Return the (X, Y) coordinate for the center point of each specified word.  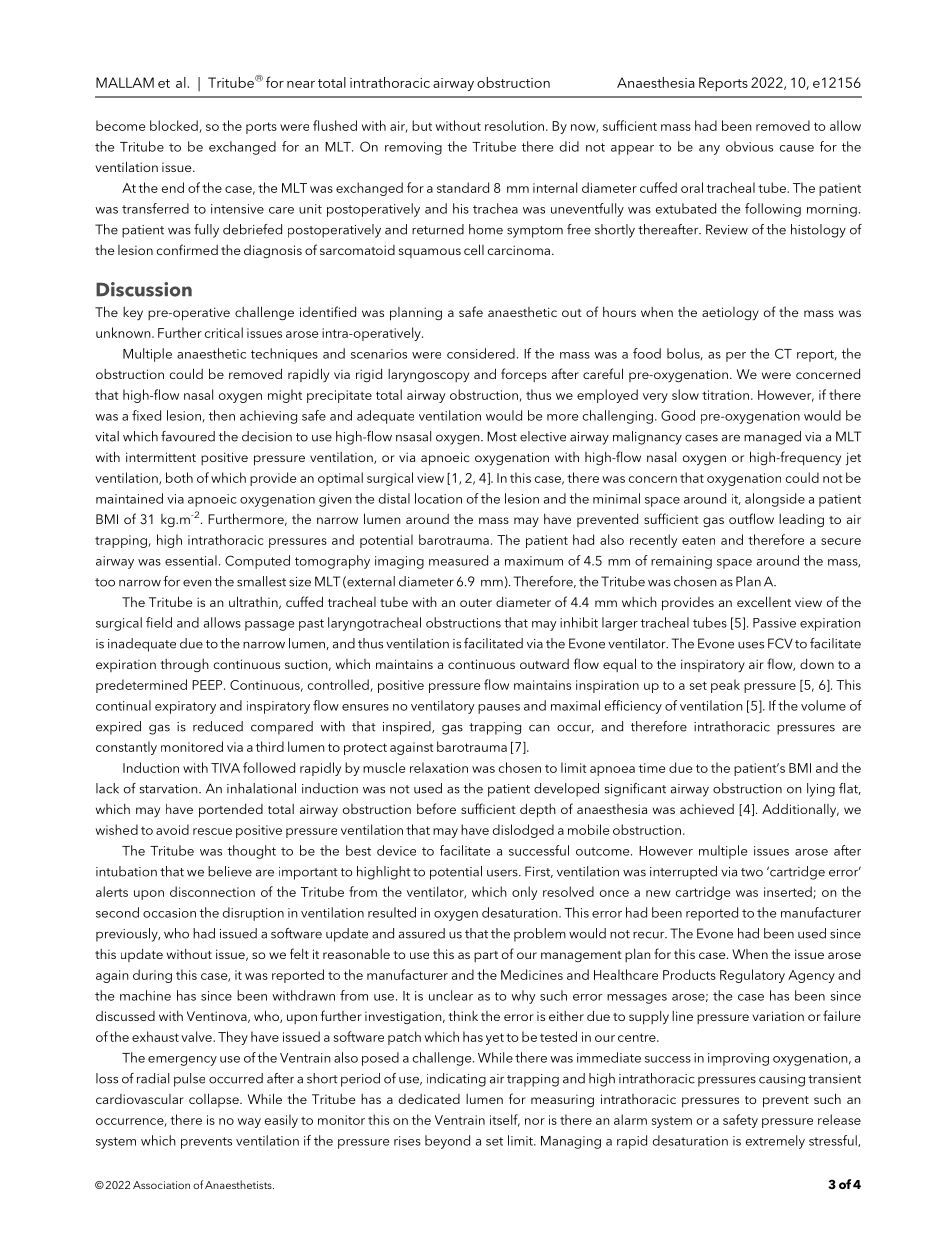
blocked (175, 126)
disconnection (212, 891)
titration (725, 395)
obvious (749, 146)
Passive (774, 623)
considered (481, 353)
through (184, 665)
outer (476, 603)
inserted (789, 892)
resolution (514, 125)
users (503, 873)
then (222, 415)
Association (161, 1185)
